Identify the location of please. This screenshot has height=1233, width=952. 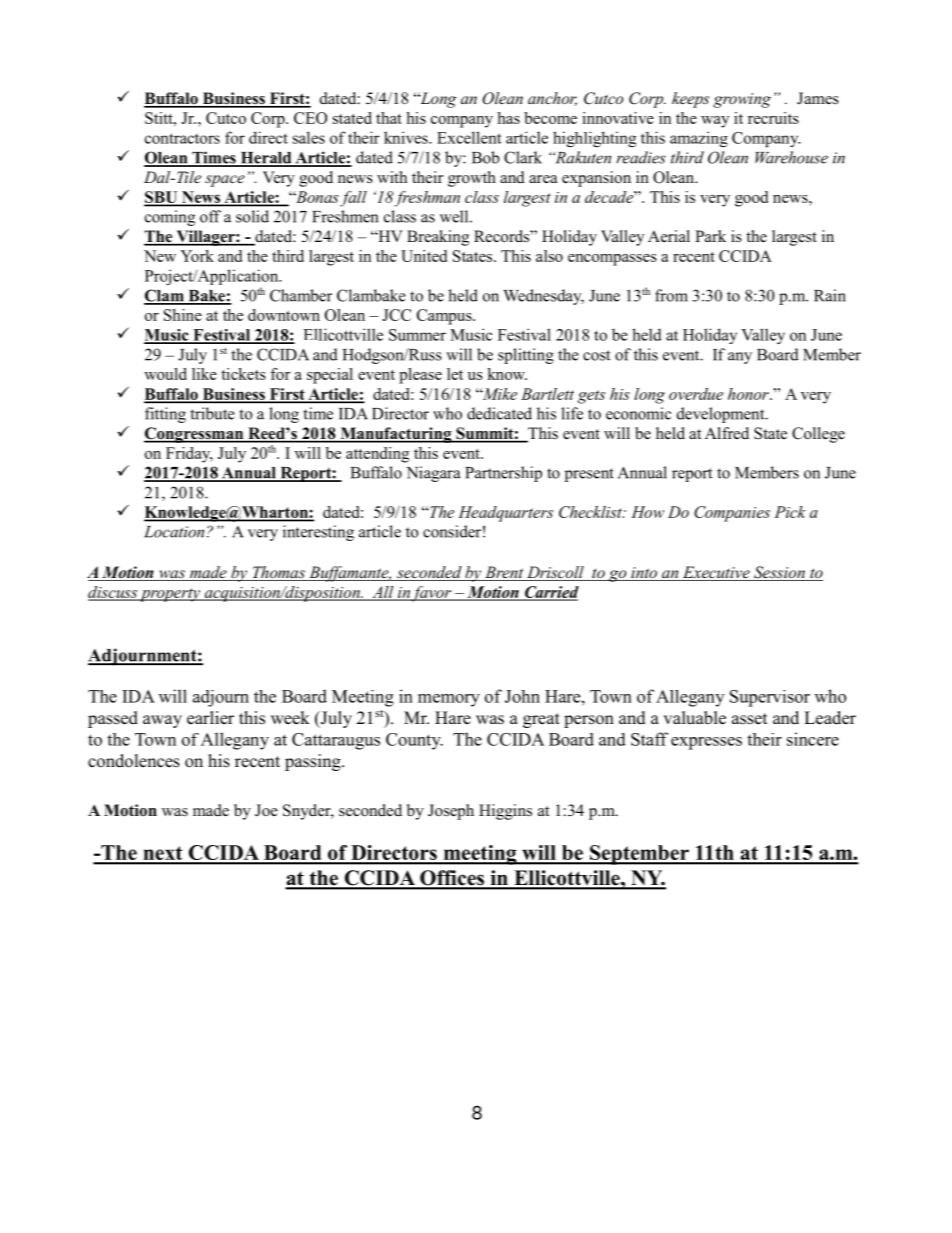
(420, 376).
